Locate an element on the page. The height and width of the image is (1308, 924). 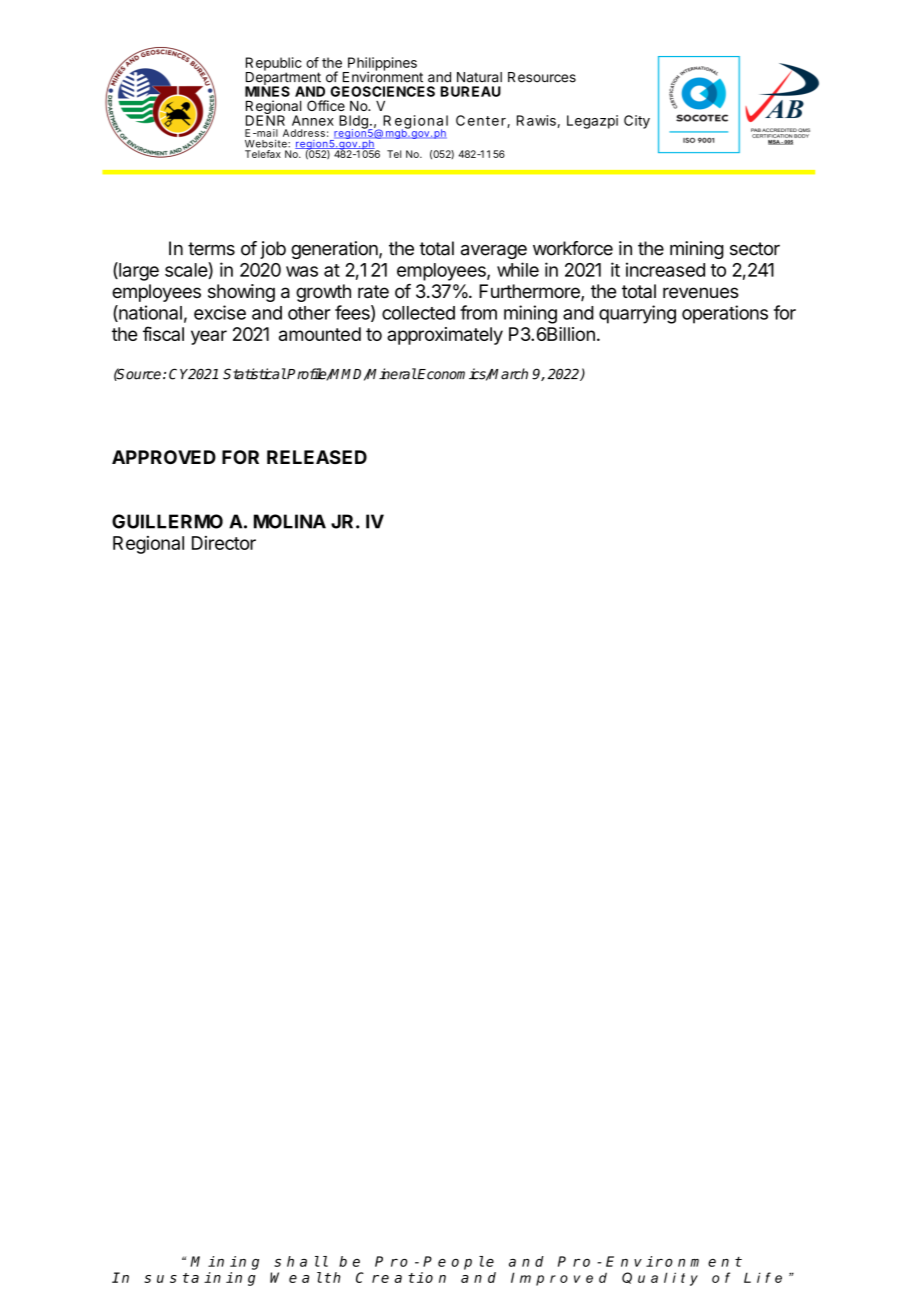
Natural is located at coordinates (479, 77).
